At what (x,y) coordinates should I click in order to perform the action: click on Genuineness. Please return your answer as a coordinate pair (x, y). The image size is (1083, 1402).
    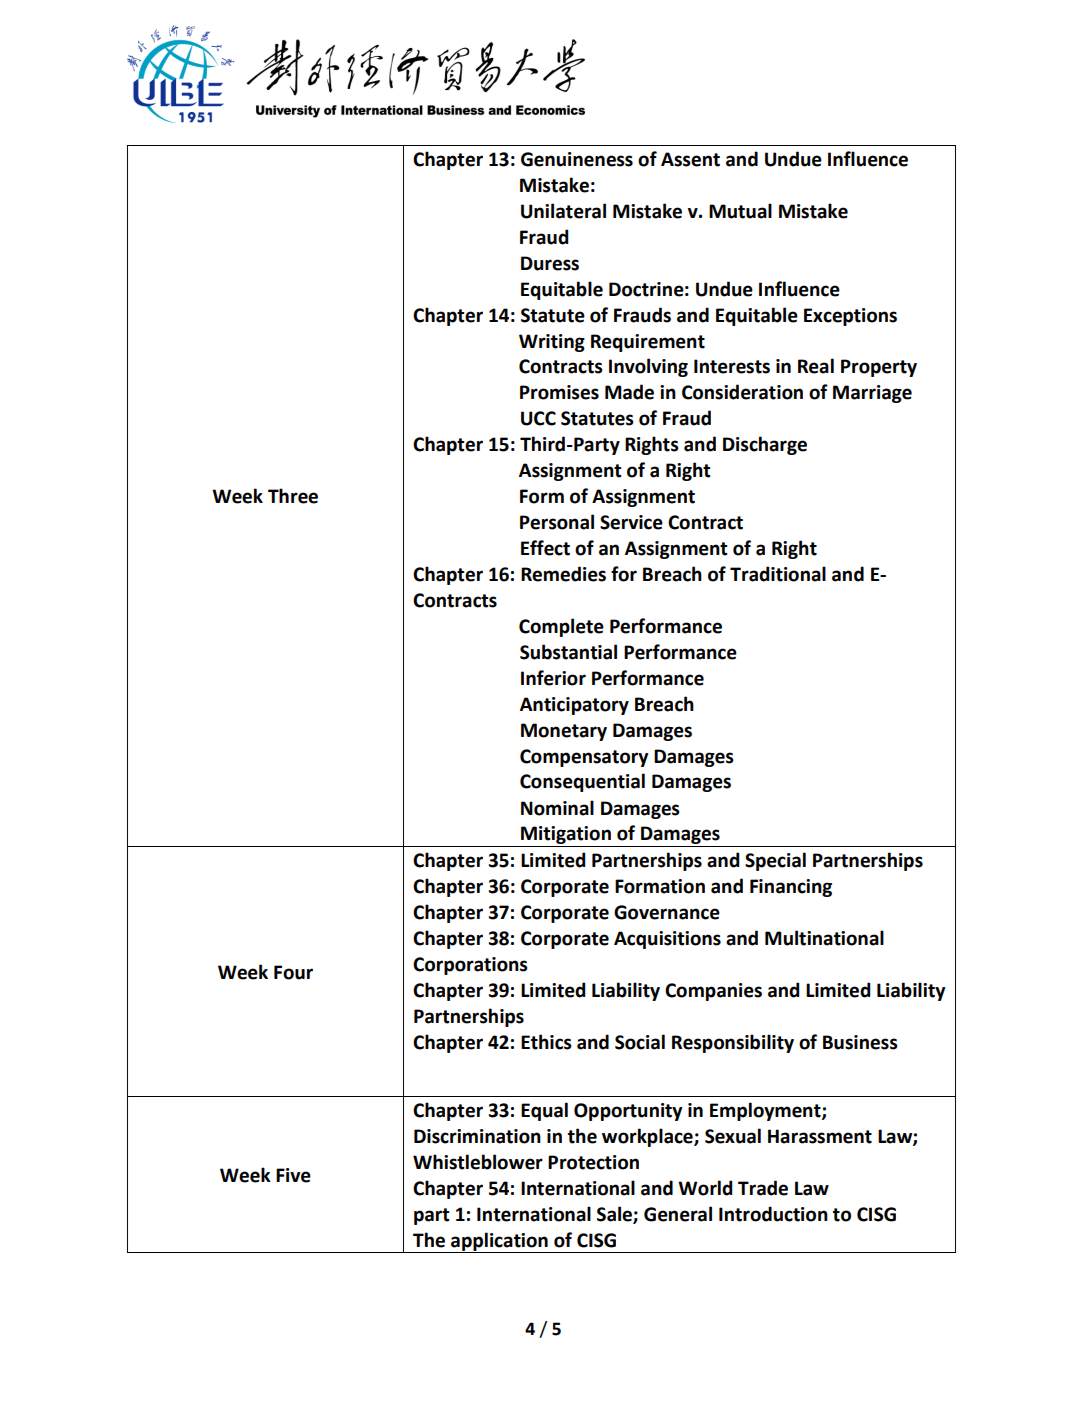
    Looking at the image, I should click on (577, 159).
